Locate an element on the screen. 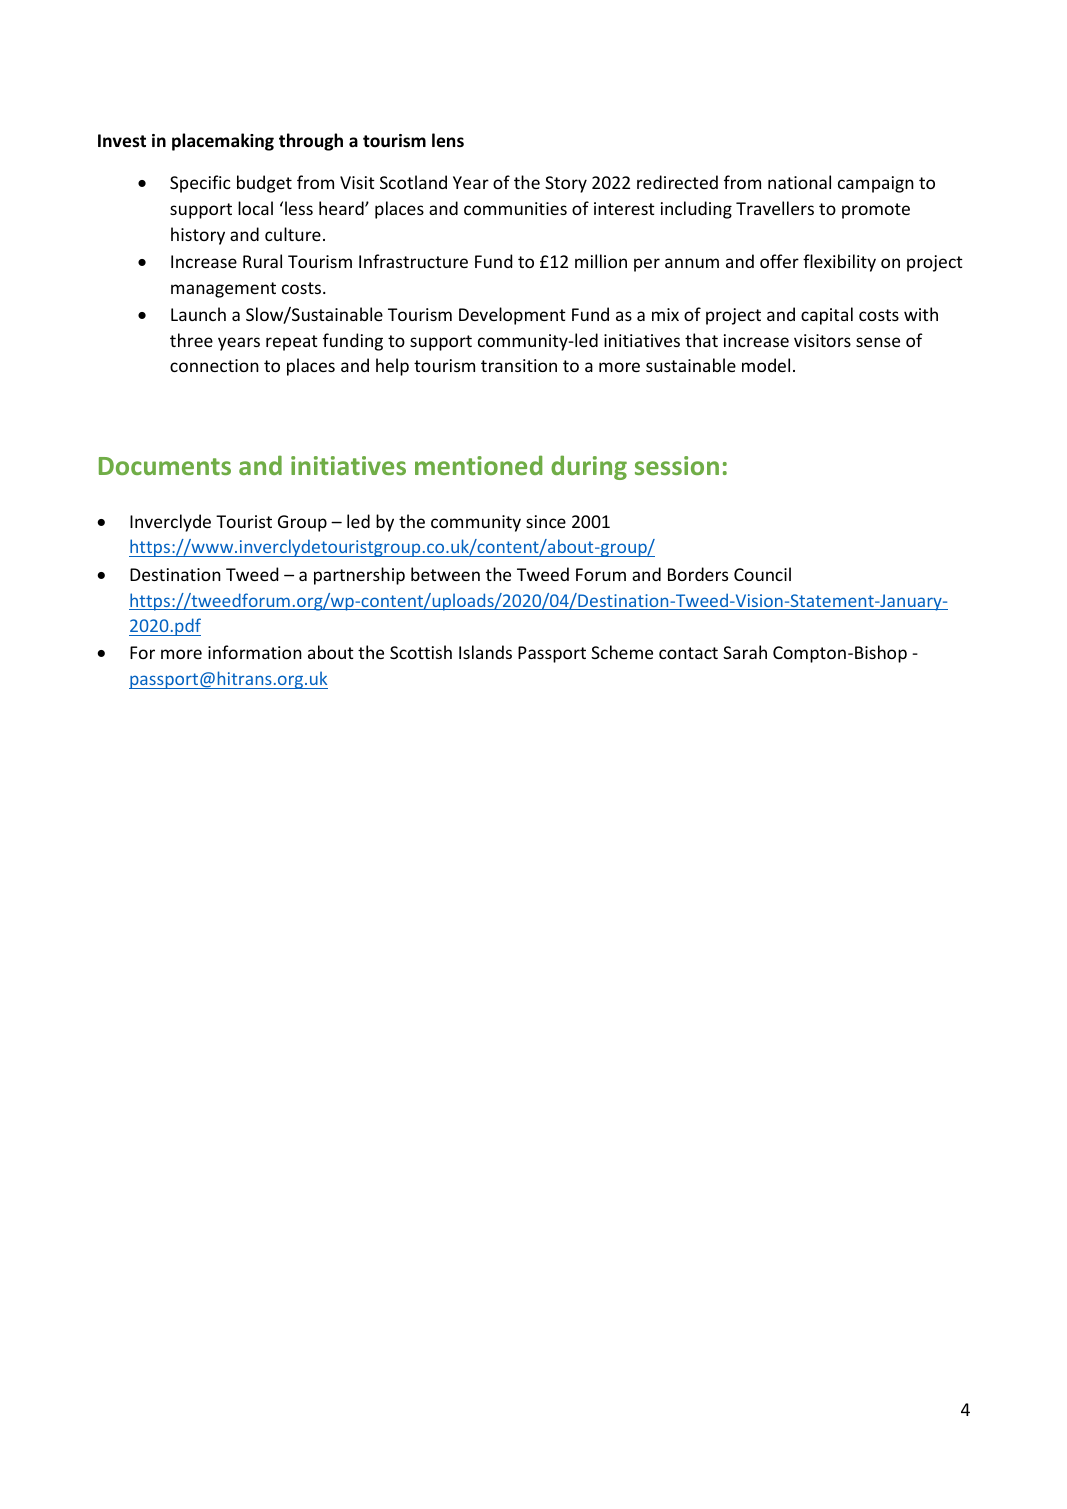 The image size is (1067, 1509). flexibility is located at coordinates (839, 263).
